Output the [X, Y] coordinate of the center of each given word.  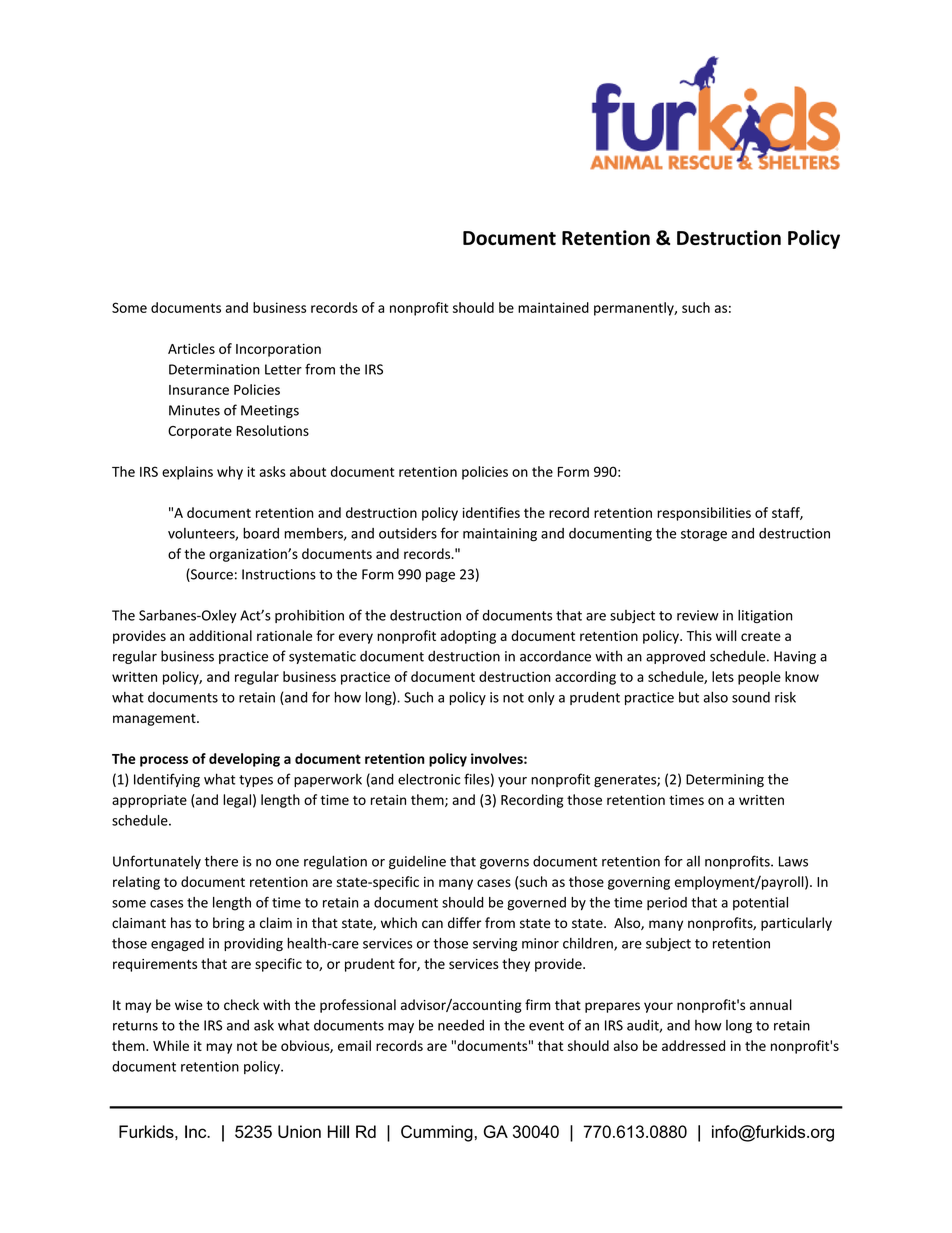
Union [299, 1131]
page [440, 577]
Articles [191, 348]
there [221, 861]
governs [504, 864]
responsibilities [704, 514]
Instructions [279, 574]
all [693, 861]
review [698, 615]
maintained [553, 307]
